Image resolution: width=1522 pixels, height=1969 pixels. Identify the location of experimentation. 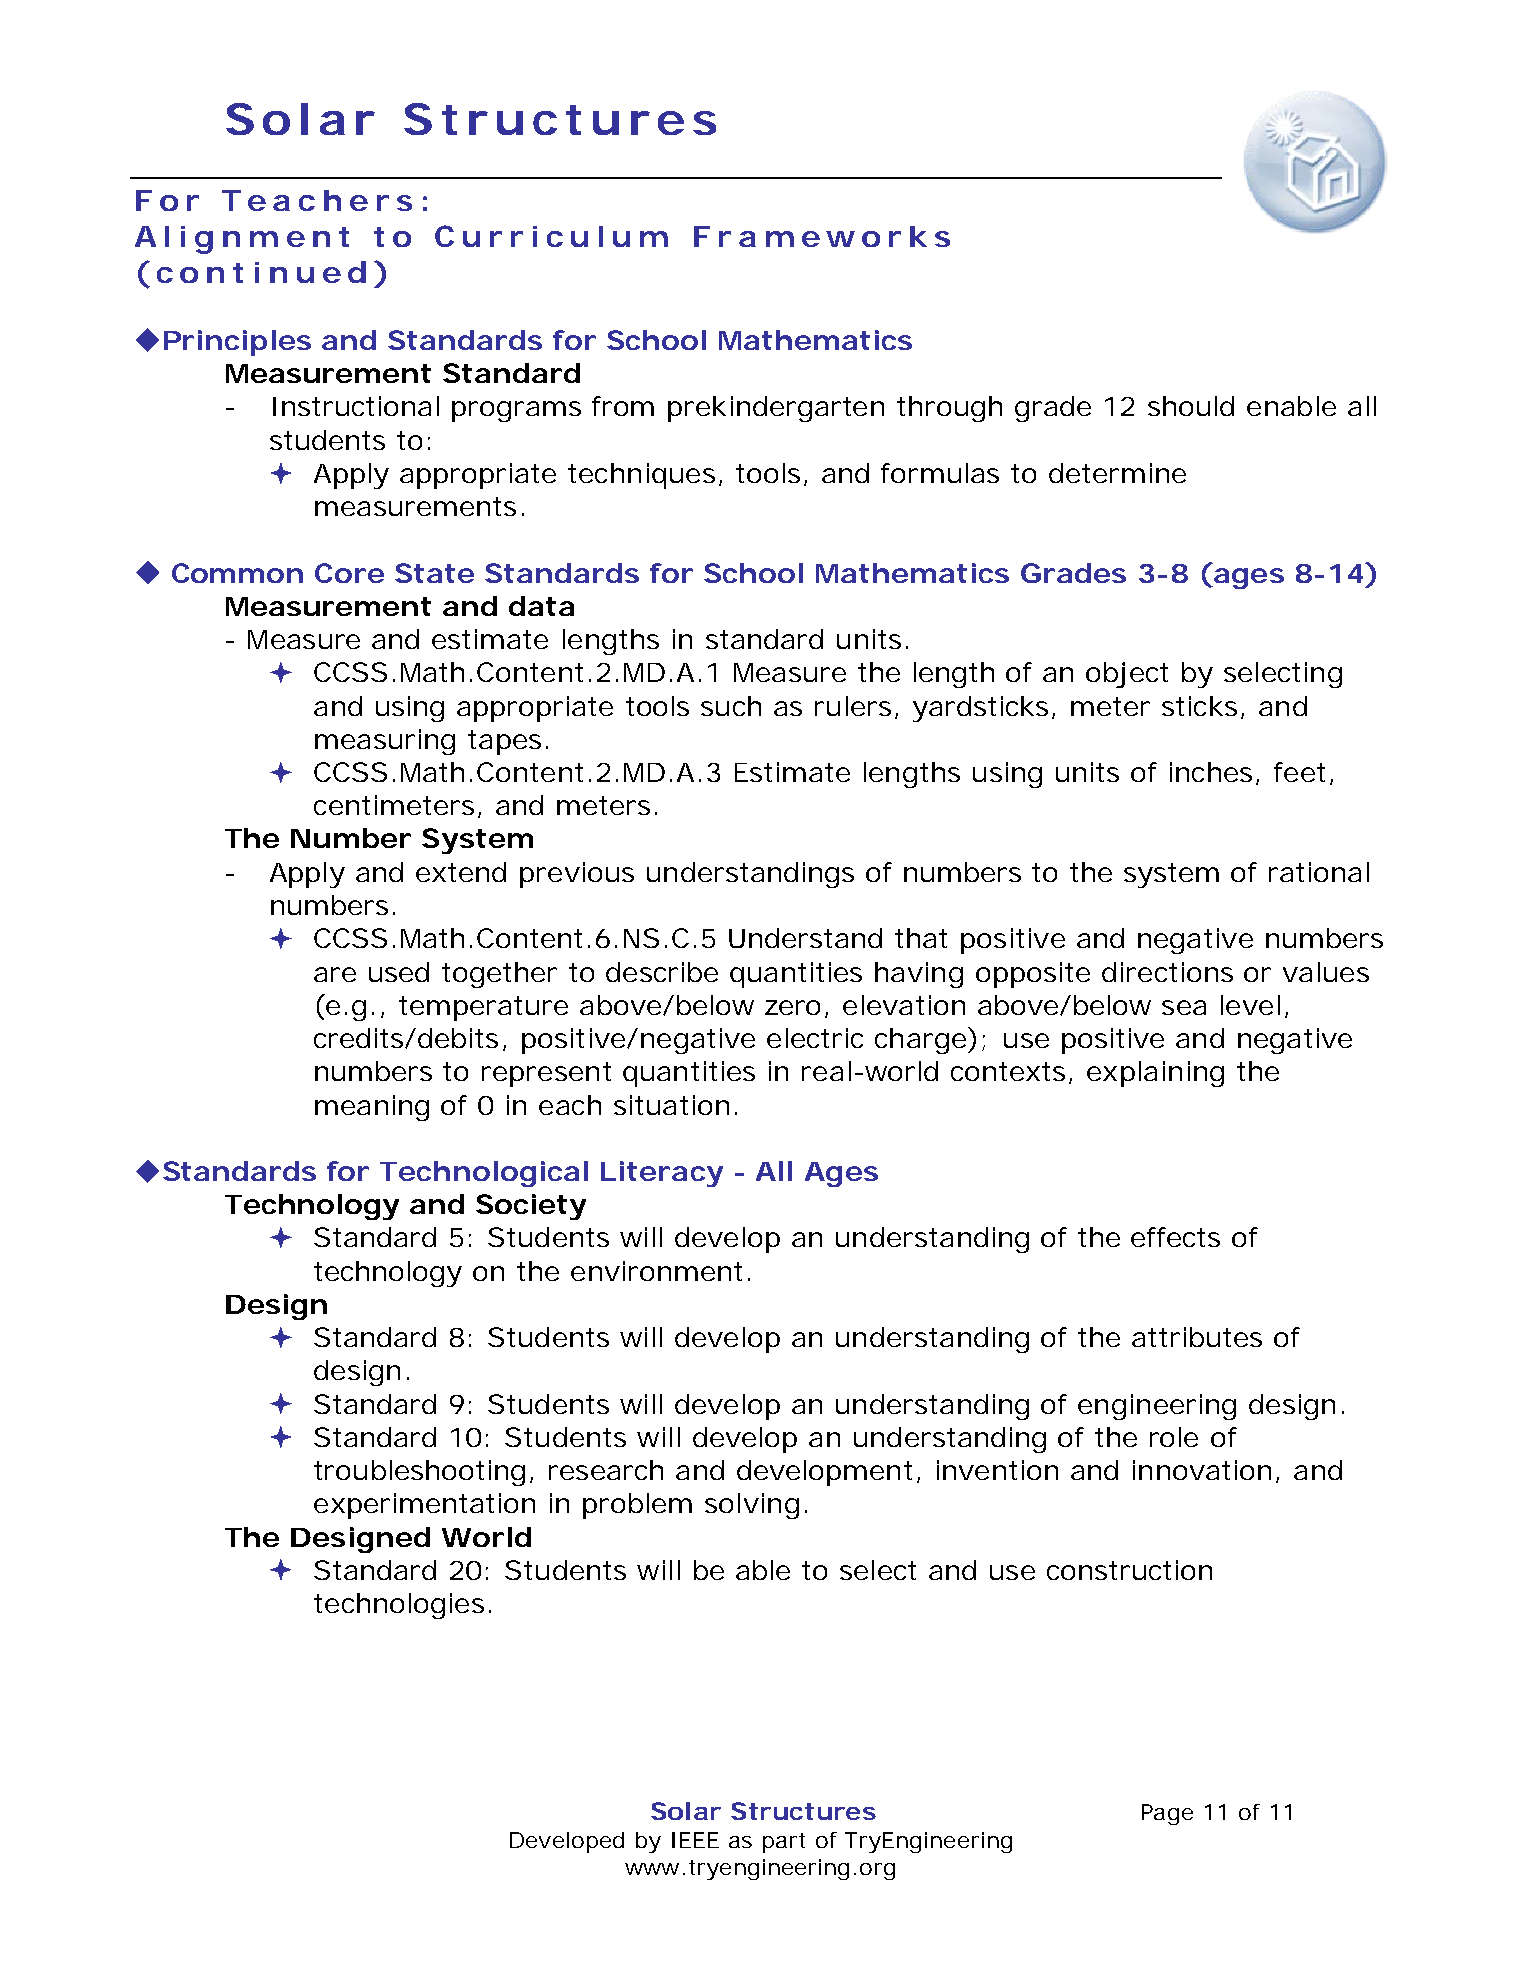
(424, 1506).
